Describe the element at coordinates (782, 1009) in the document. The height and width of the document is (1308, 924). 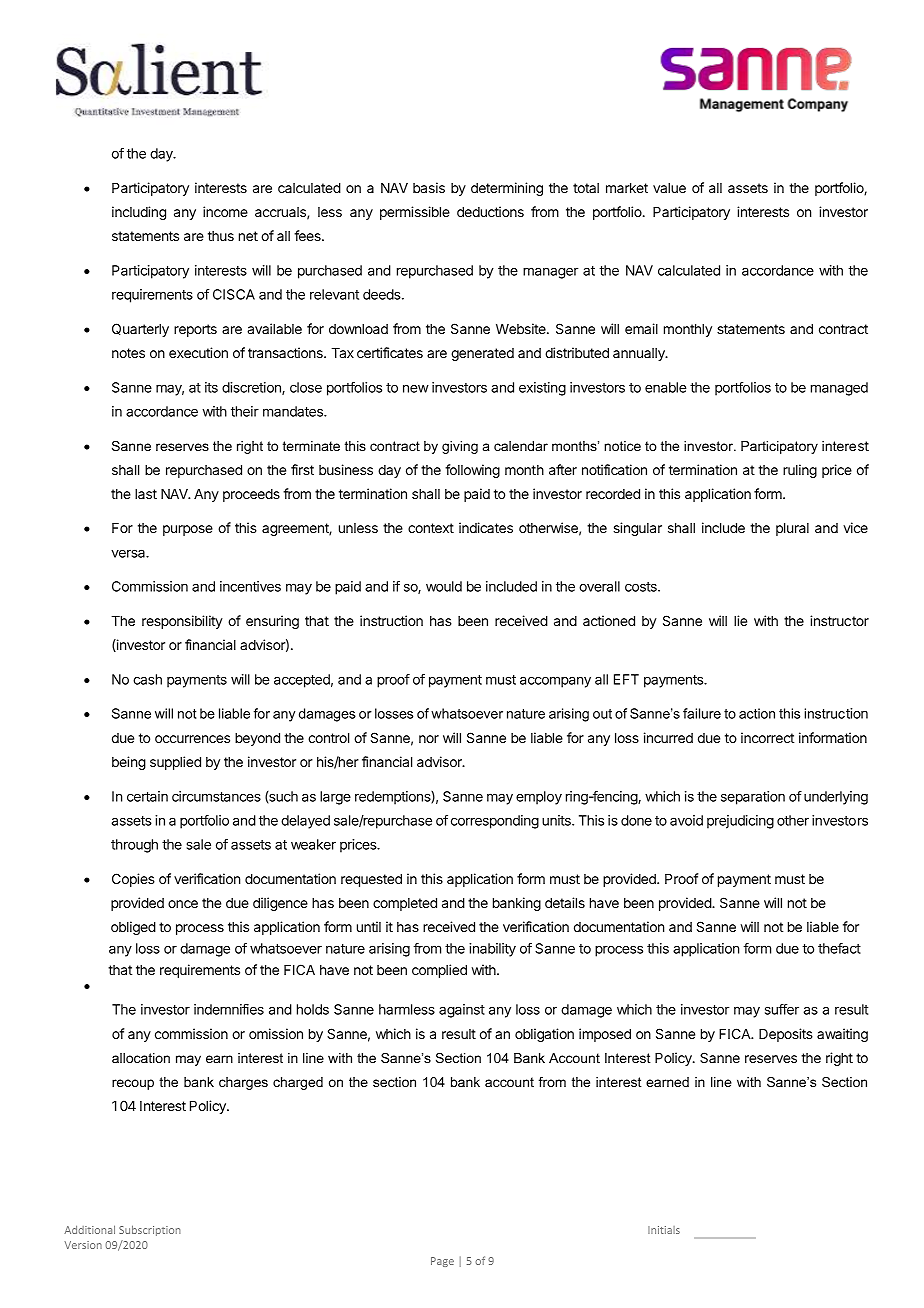
I see `suffer` at that location.
